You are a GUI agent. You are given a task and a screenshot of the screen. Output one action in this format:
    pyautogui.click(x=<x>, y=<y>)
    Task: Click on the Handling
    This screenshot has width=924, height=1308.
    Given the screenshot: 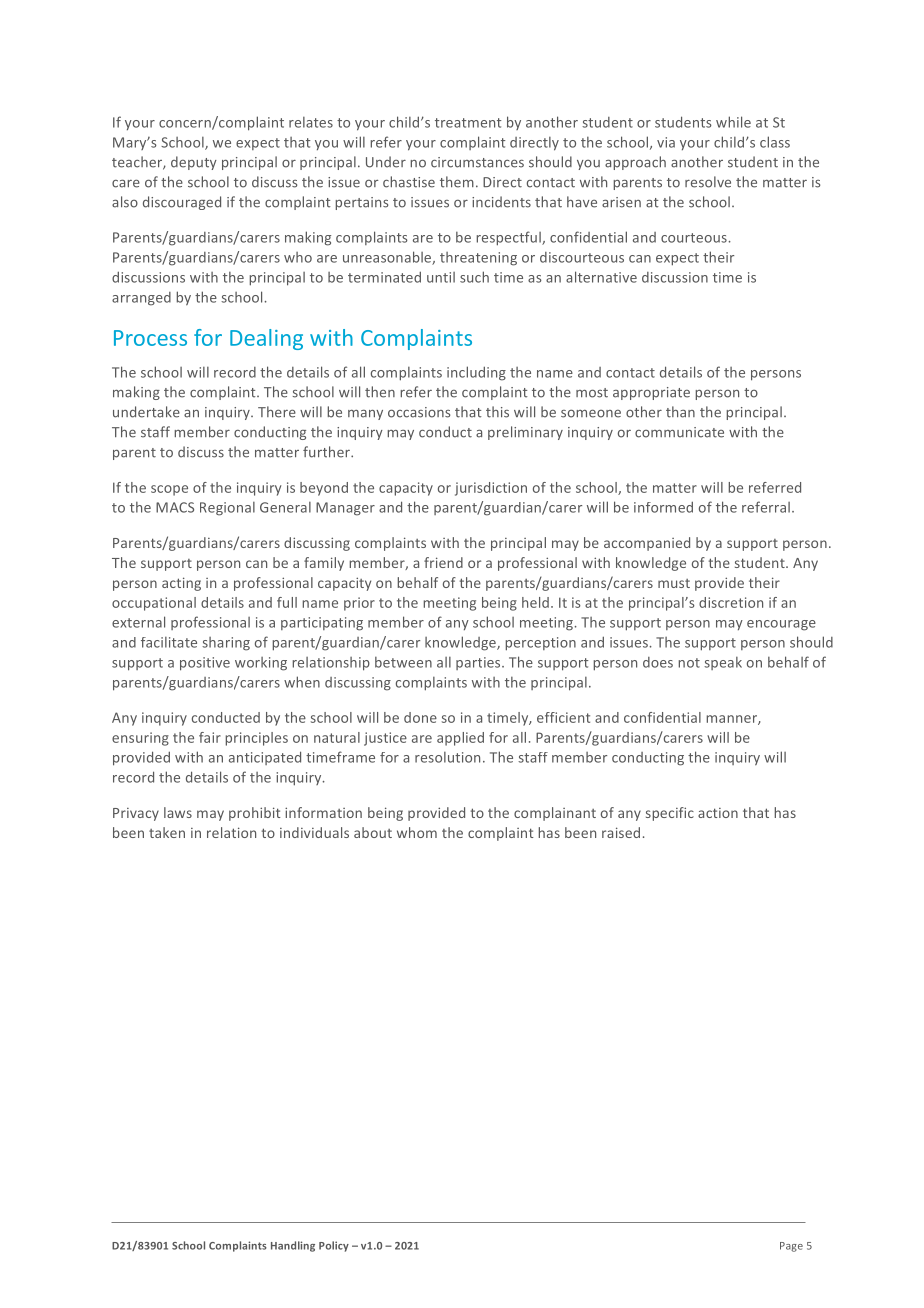 What is the action you would take?
    pyautogui.click(x=293, y=1246)
